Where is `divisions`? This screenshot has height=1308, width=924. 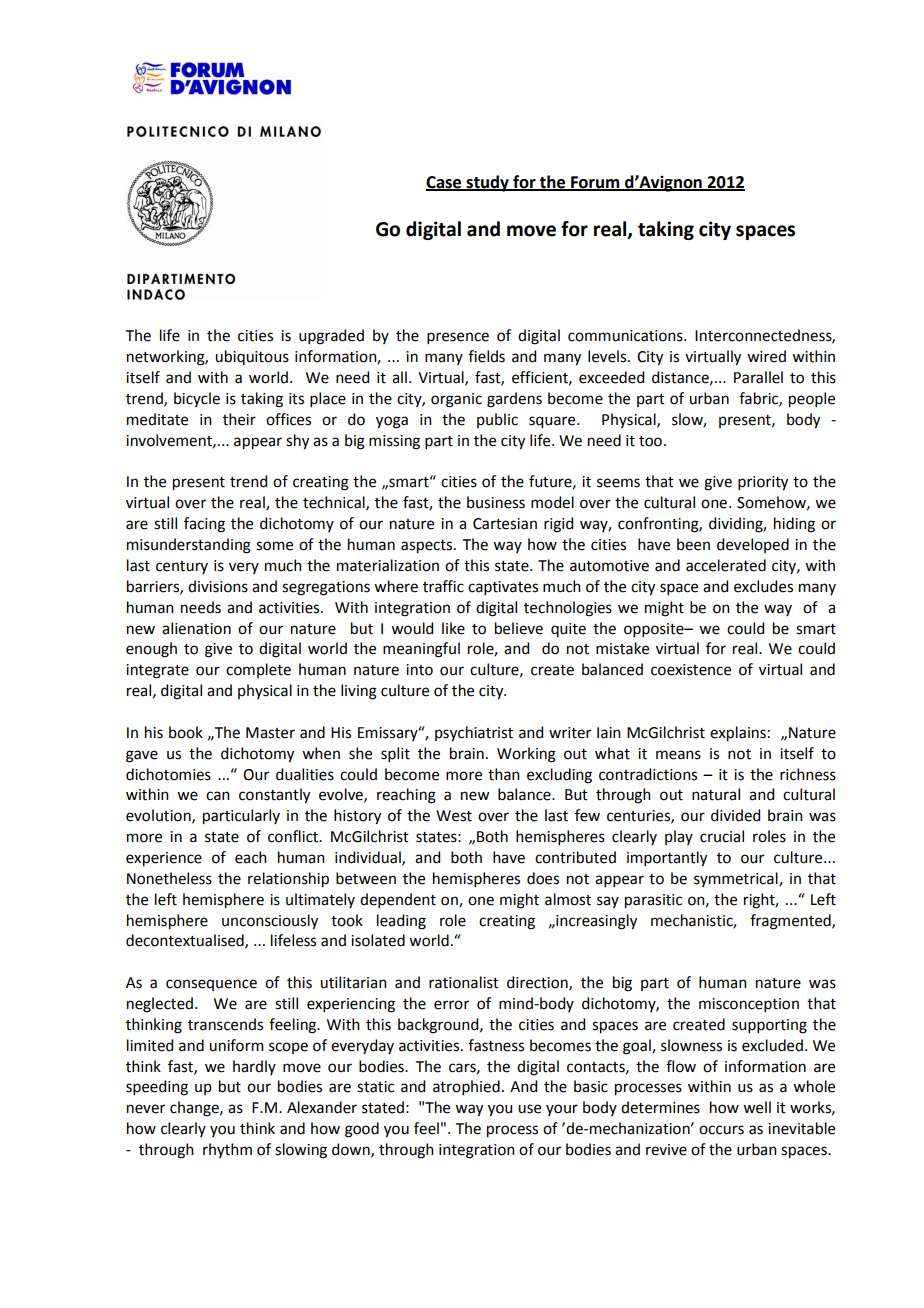 divisions is located at coordinates (218, 586).
